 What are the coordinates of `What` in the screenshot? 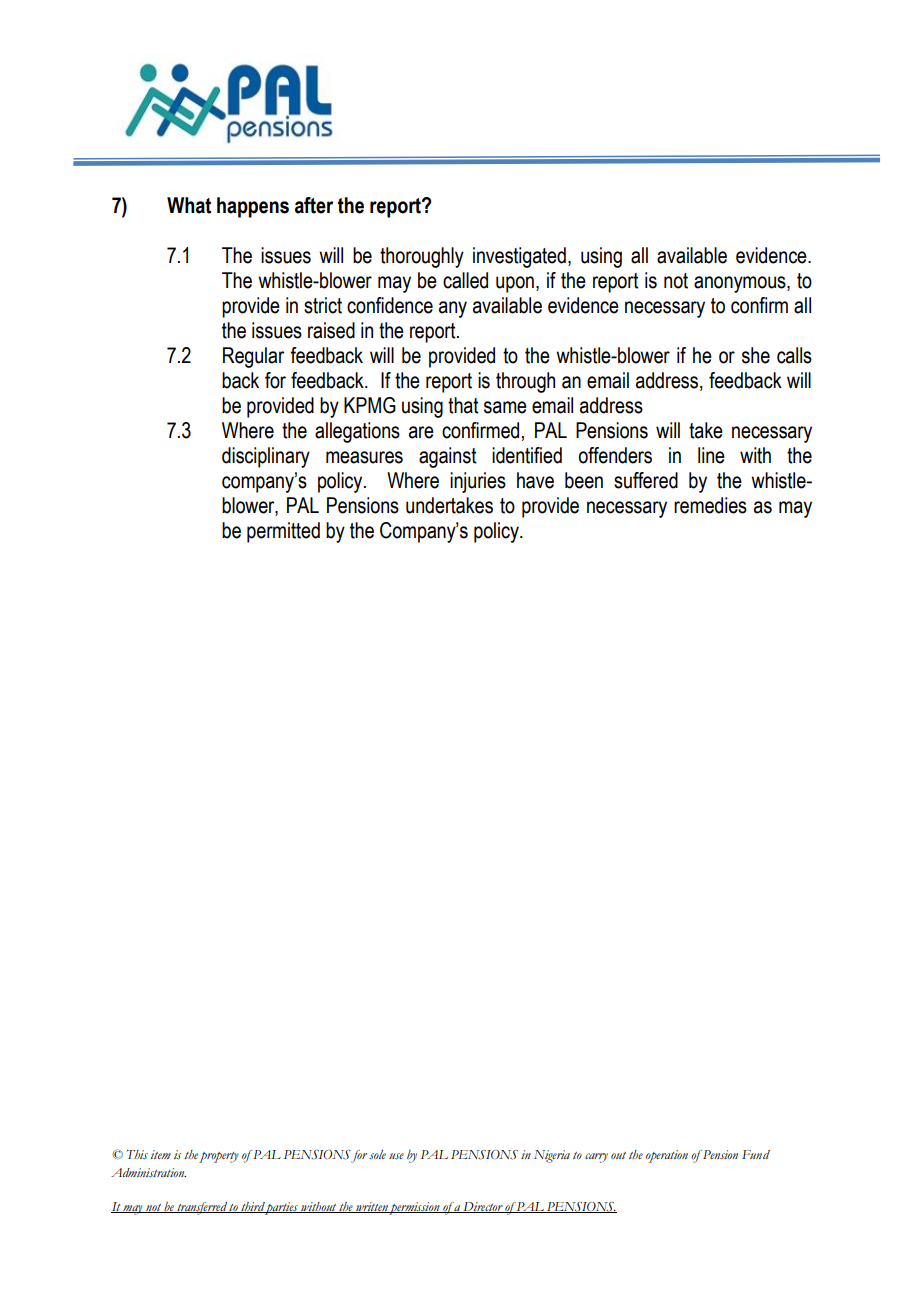 It's located at (189, 205).
